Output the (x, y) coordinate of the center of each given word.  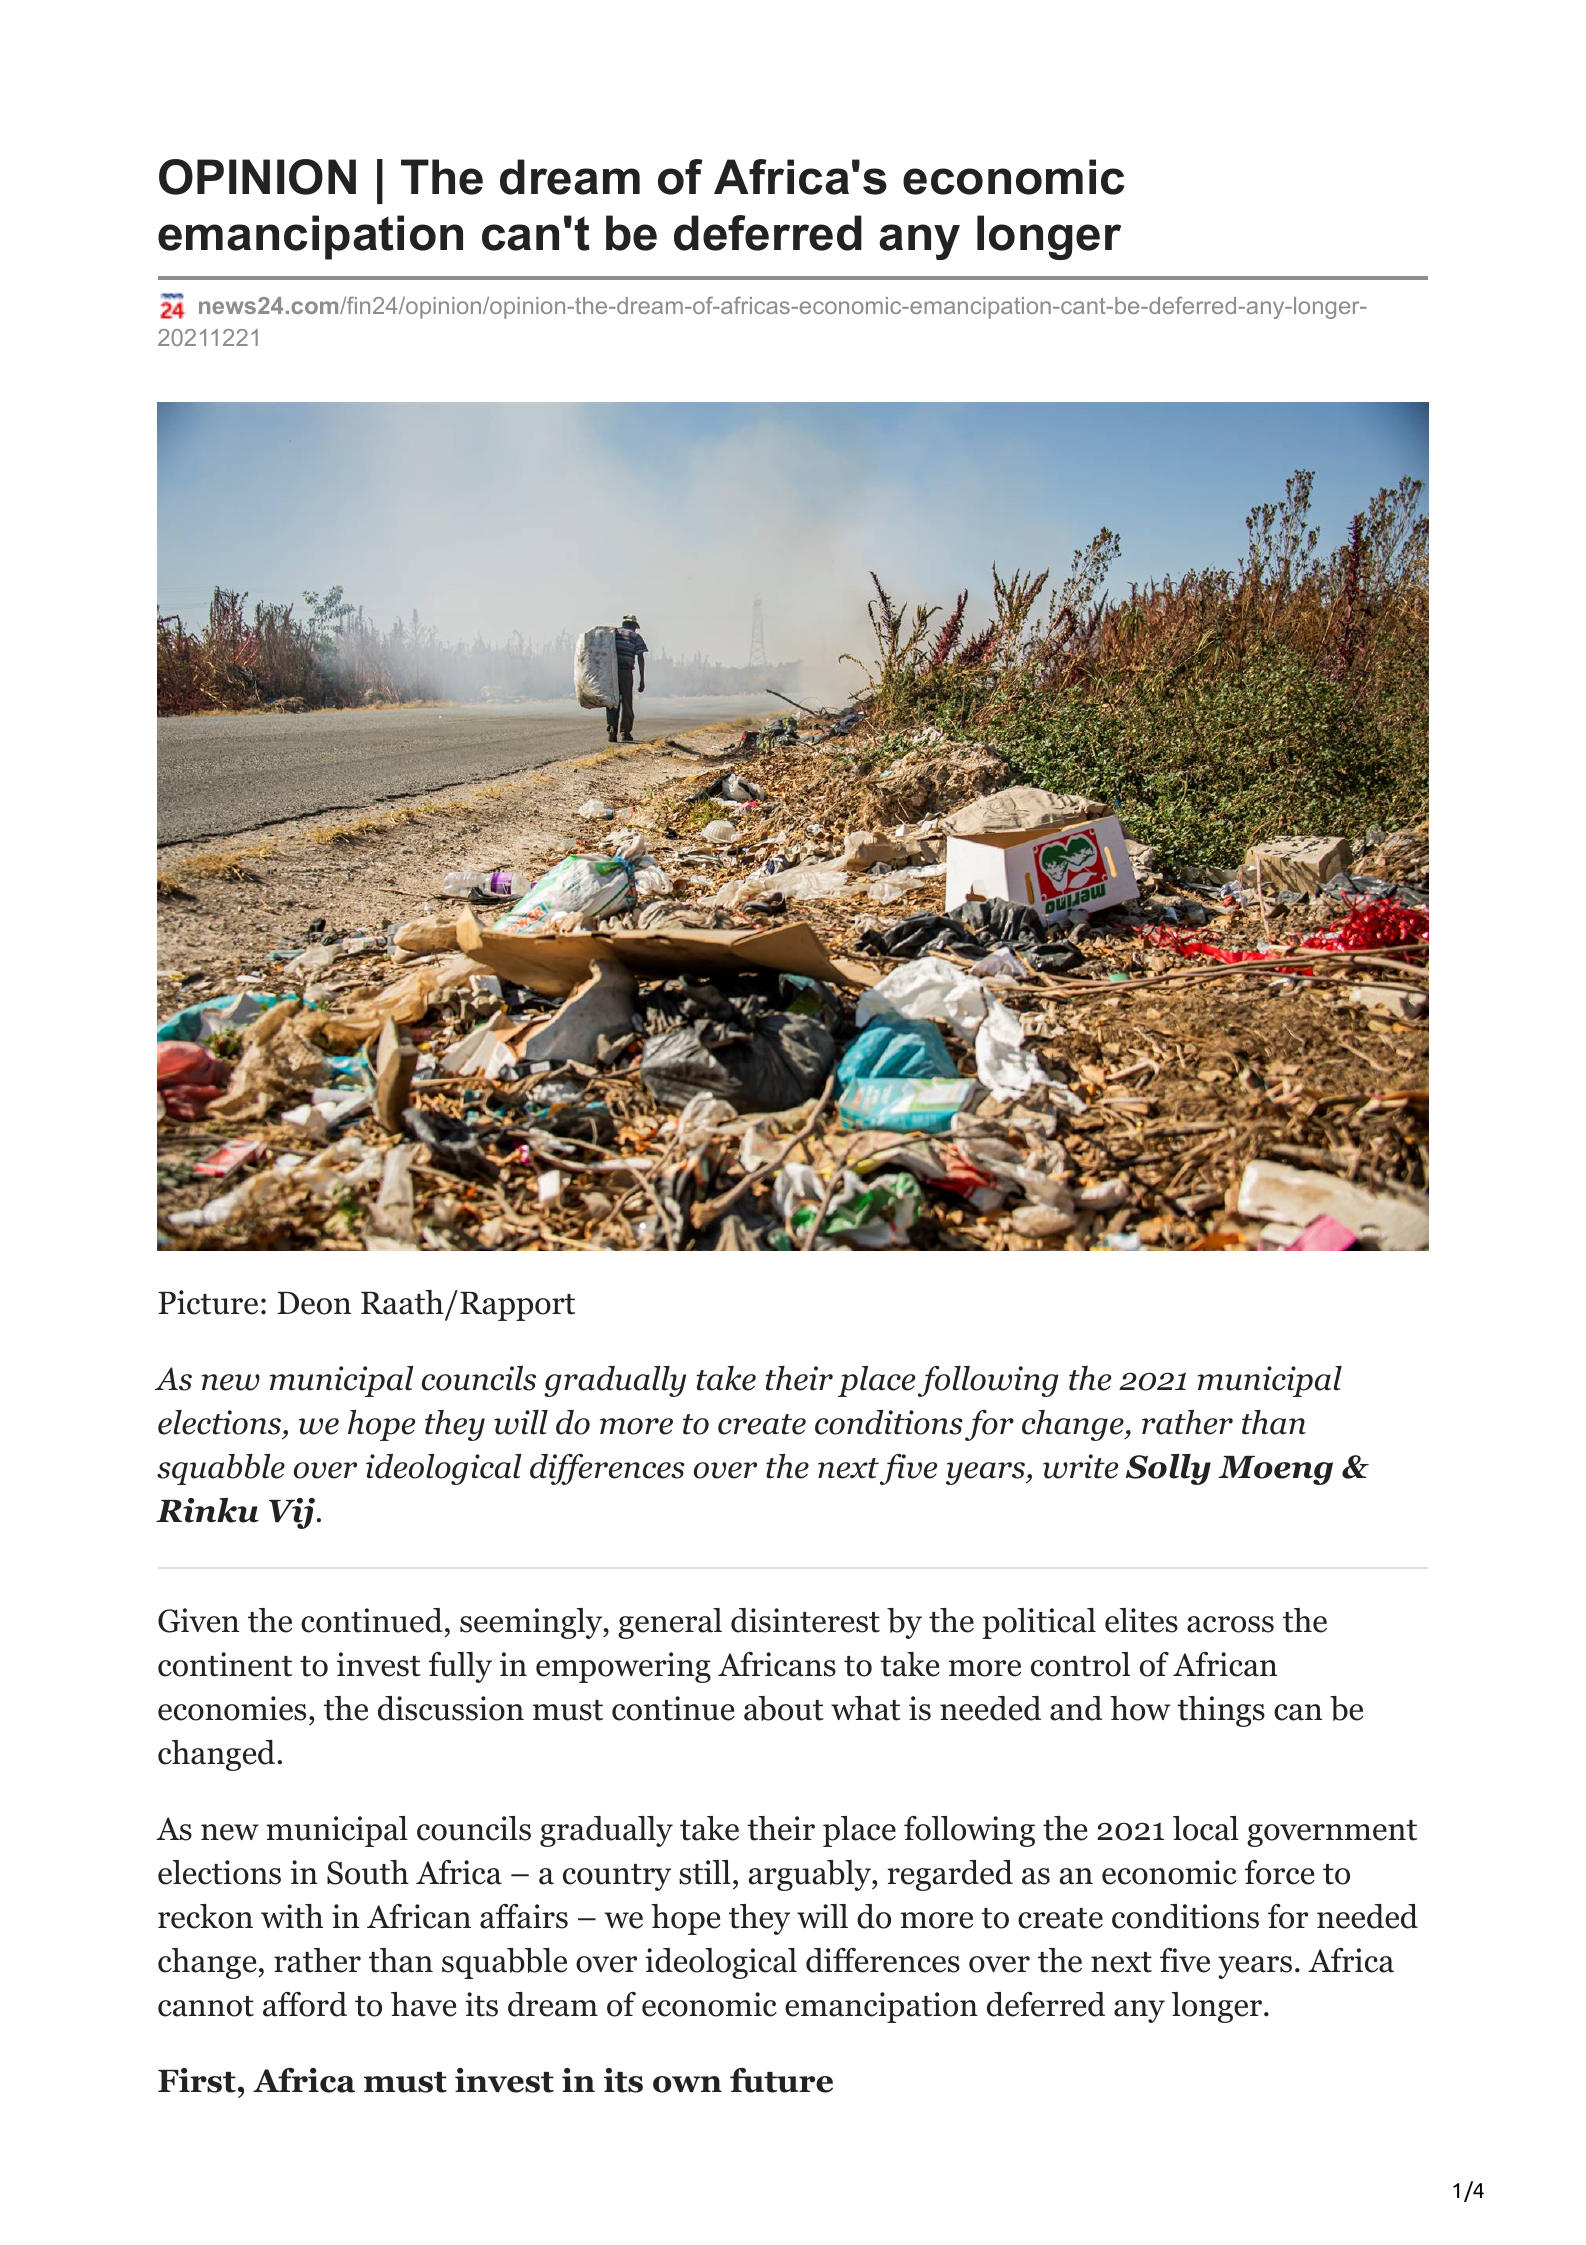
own (687, 2084)
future (781, 2080)
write (1080, 1466)
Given (198, 1620)
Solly (1168, 1469)
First (197, 2080)
